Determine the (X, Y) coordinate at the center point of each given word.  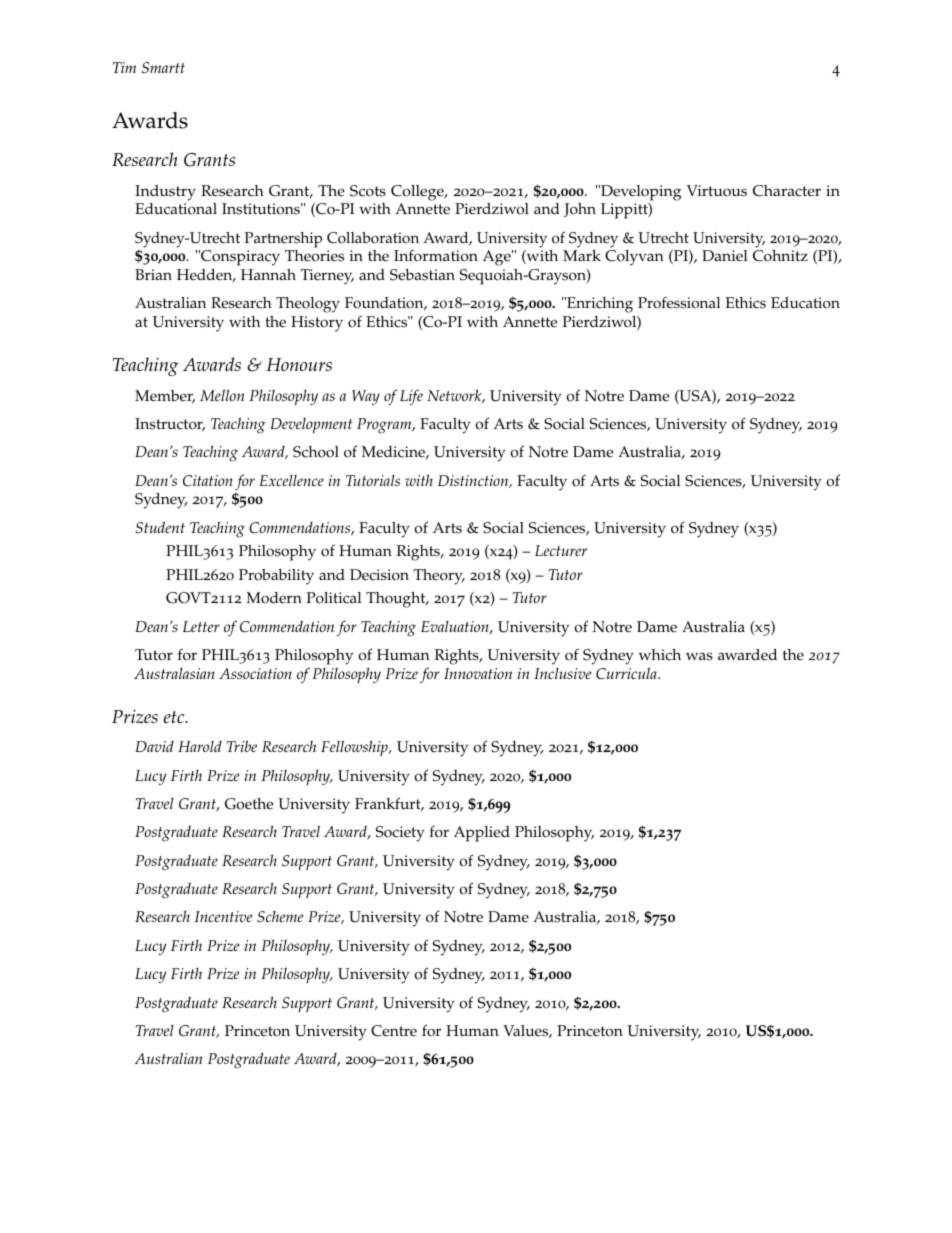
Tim (124, 67)
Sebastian (422, 275)
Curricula (627, 673)
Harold (200, 746)
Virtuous (717, 191)
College (418, 193)
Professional (679, 302)
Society (400, 834)
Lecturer (561, 550)
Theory (439, 577)
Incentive (223, 916)
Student (160, 527)
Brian (153, 274)
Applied (482, 834)
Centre (394, 1031)
